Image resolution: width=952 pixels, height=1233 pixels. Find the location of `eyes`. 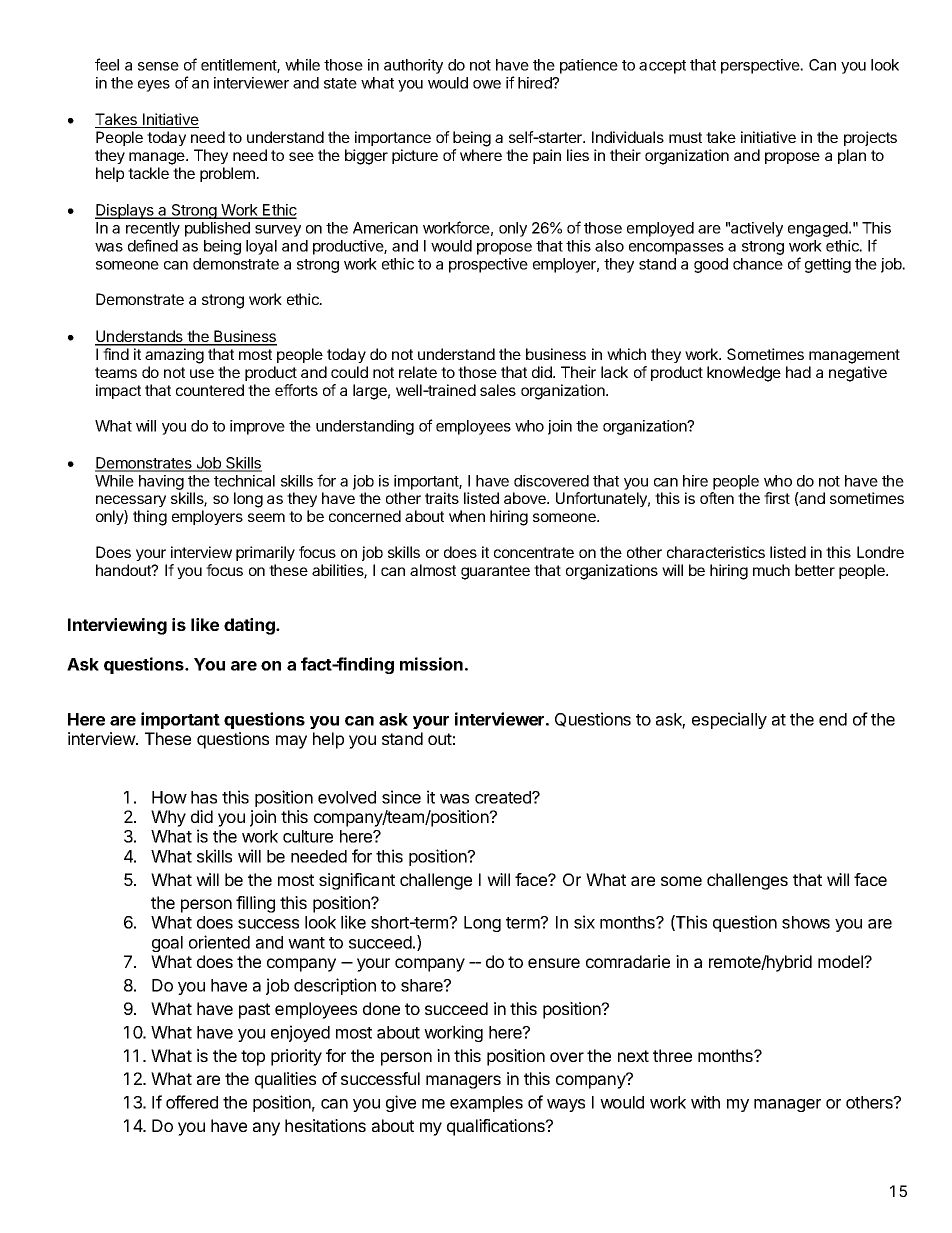

eyes is located at coordinates (154, 86).
